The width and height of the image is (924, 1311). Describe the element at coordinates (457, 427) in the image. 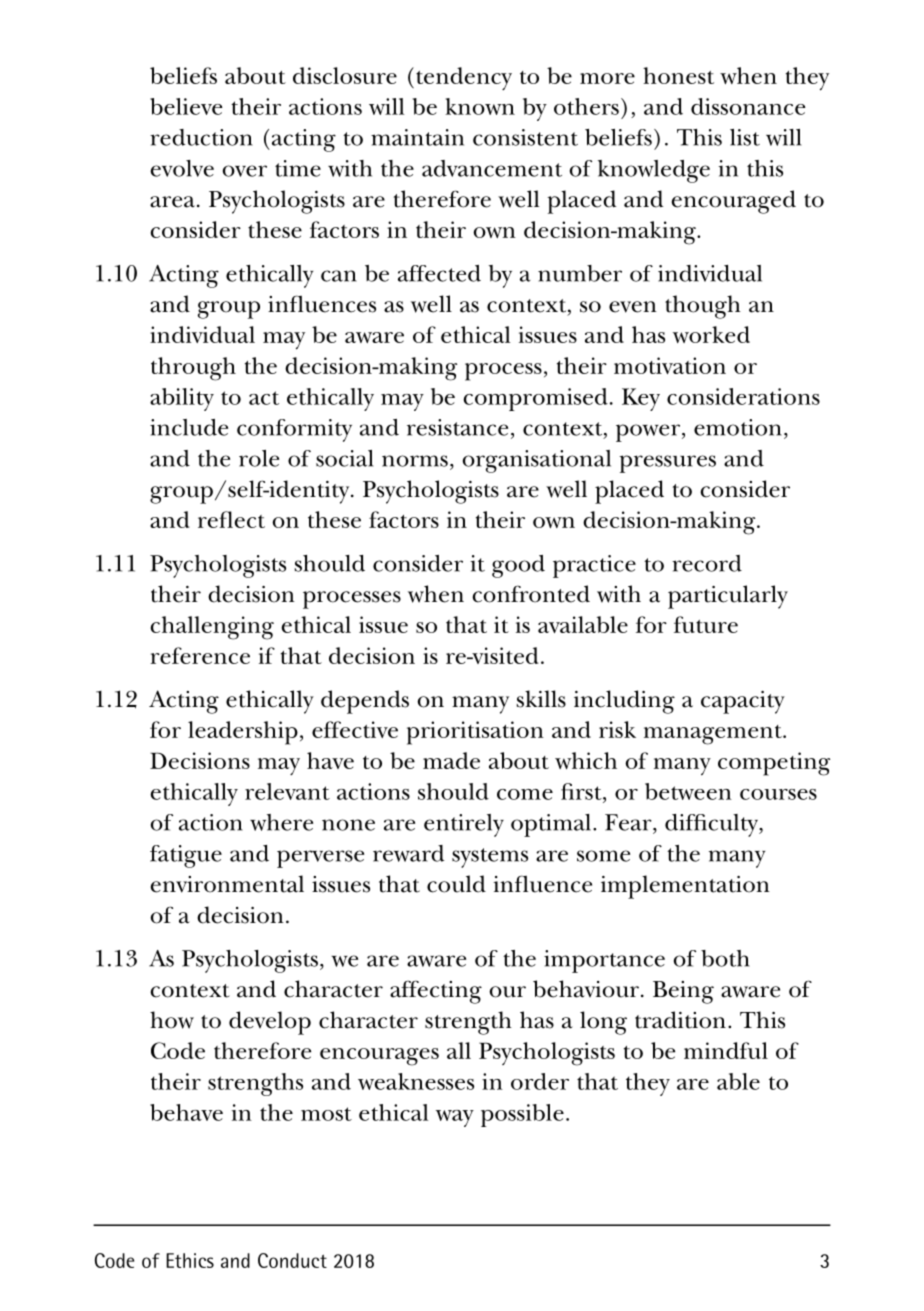

I see `resistance` at that location.
